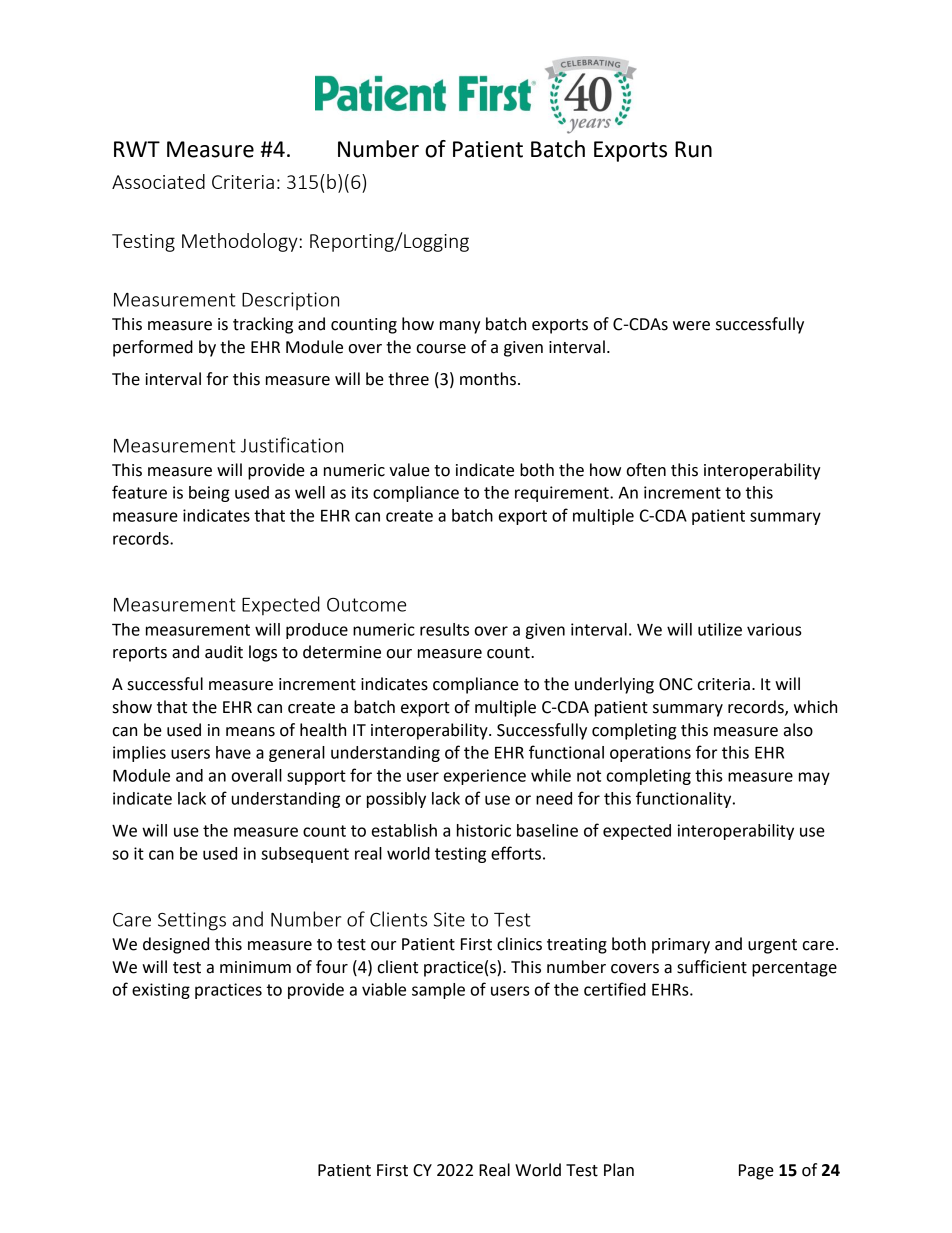  What do you see at coordinates (224, 652) in the screenshot?
I see `audit` at bounding box center [224, 652].
